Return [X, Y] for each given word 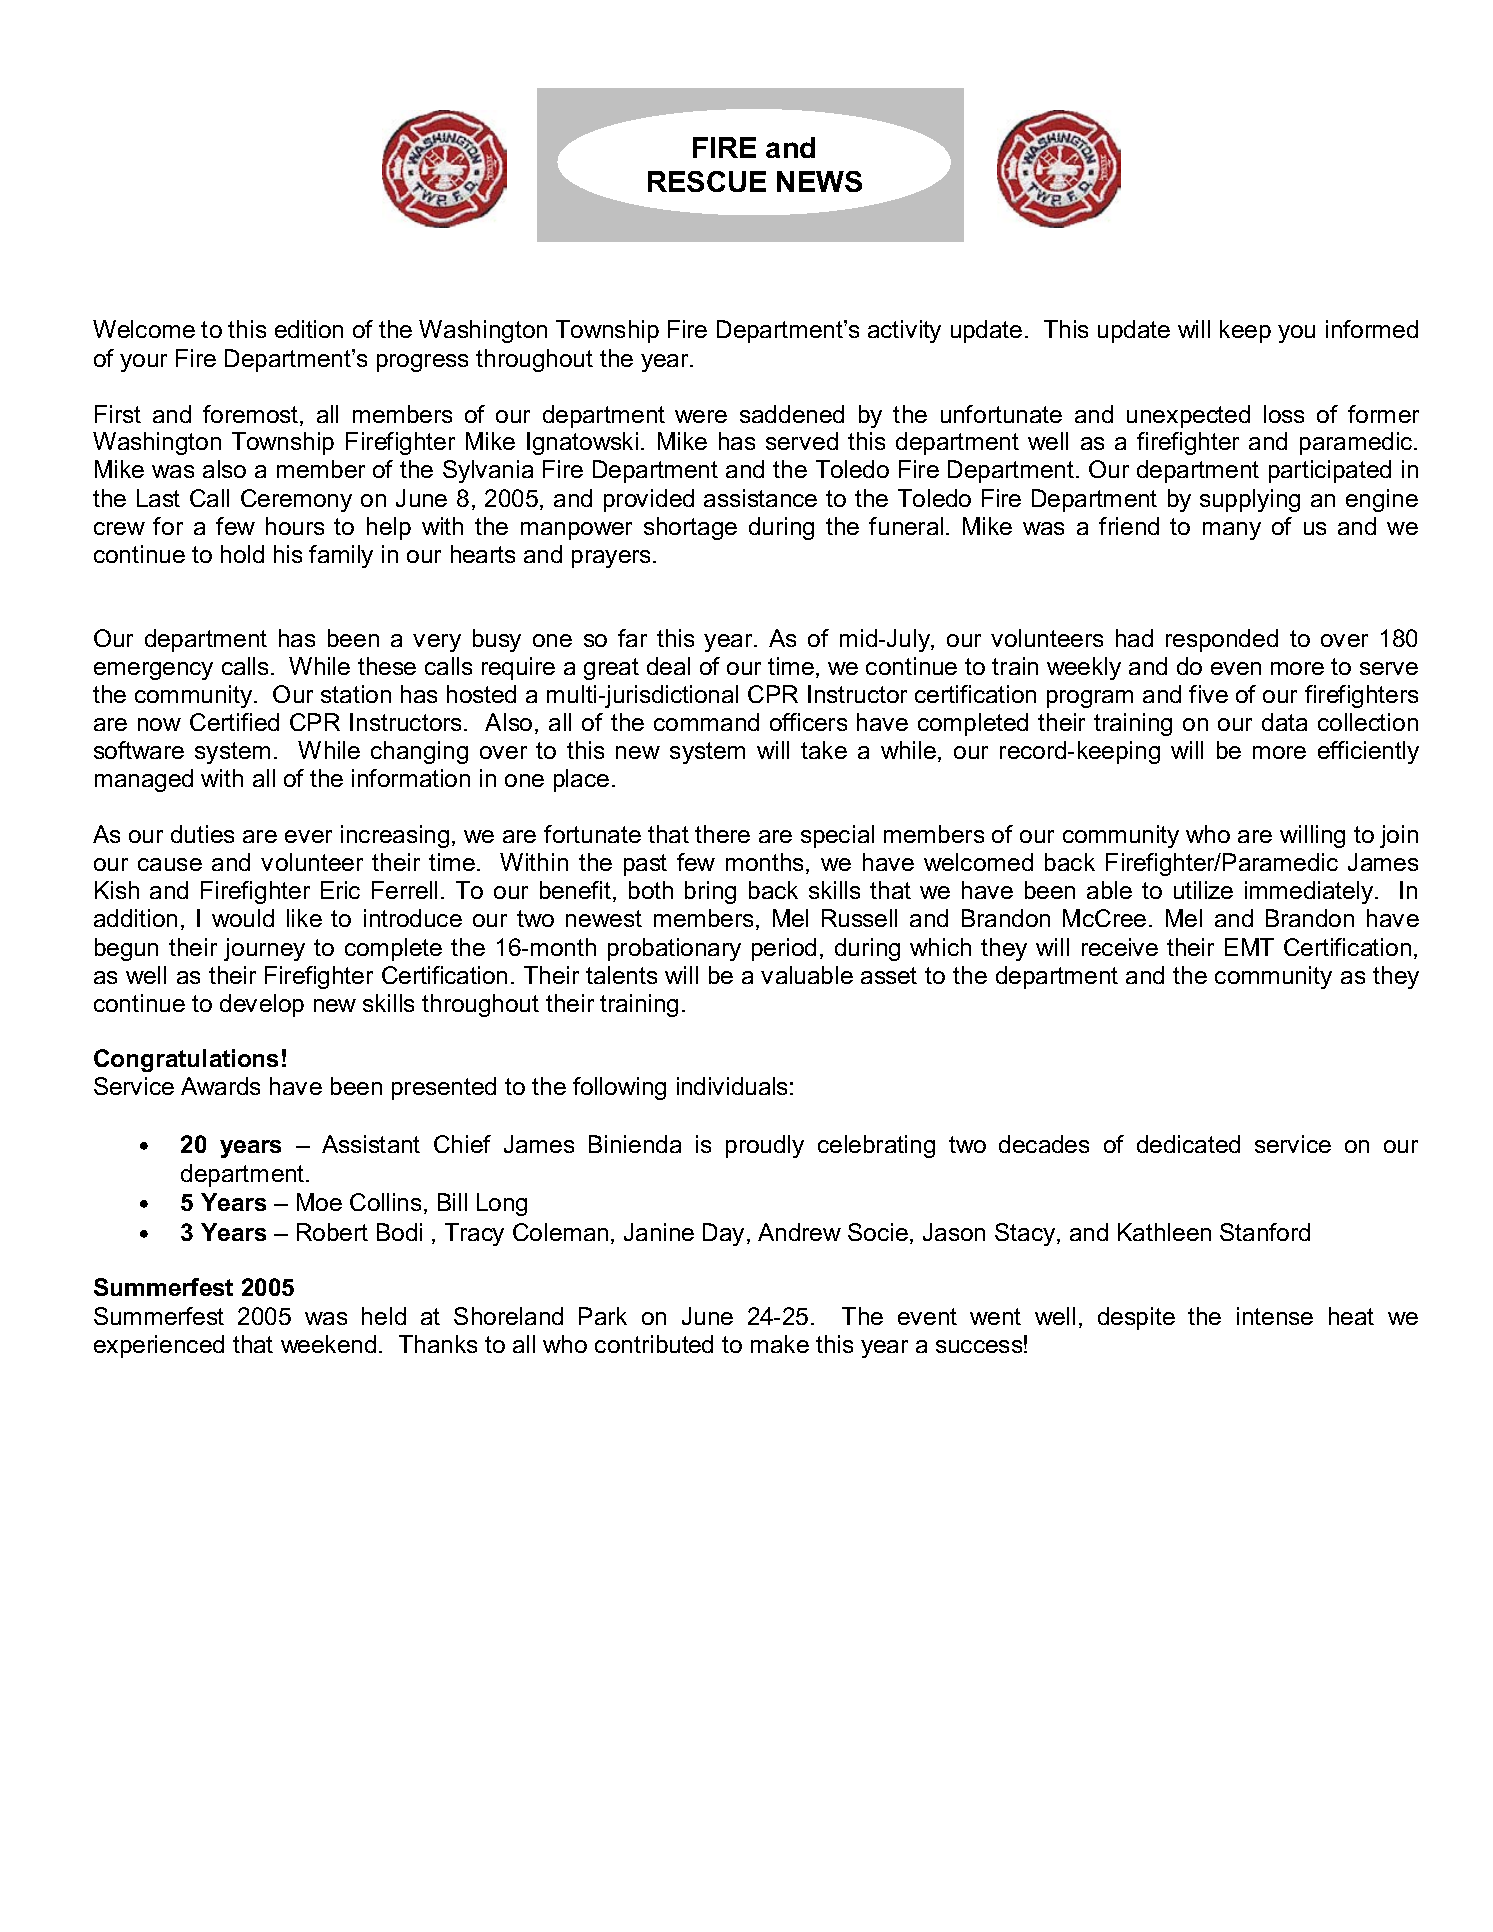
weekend [328, 1344]
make [780, 1344]
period [784, 949]
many [1232, 531]
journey [264, 949]
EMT [1249, 947]
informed [1372, 329]
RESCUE [707, 181]
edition [309, 329]
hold [242, 554]
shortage [690, 528]
